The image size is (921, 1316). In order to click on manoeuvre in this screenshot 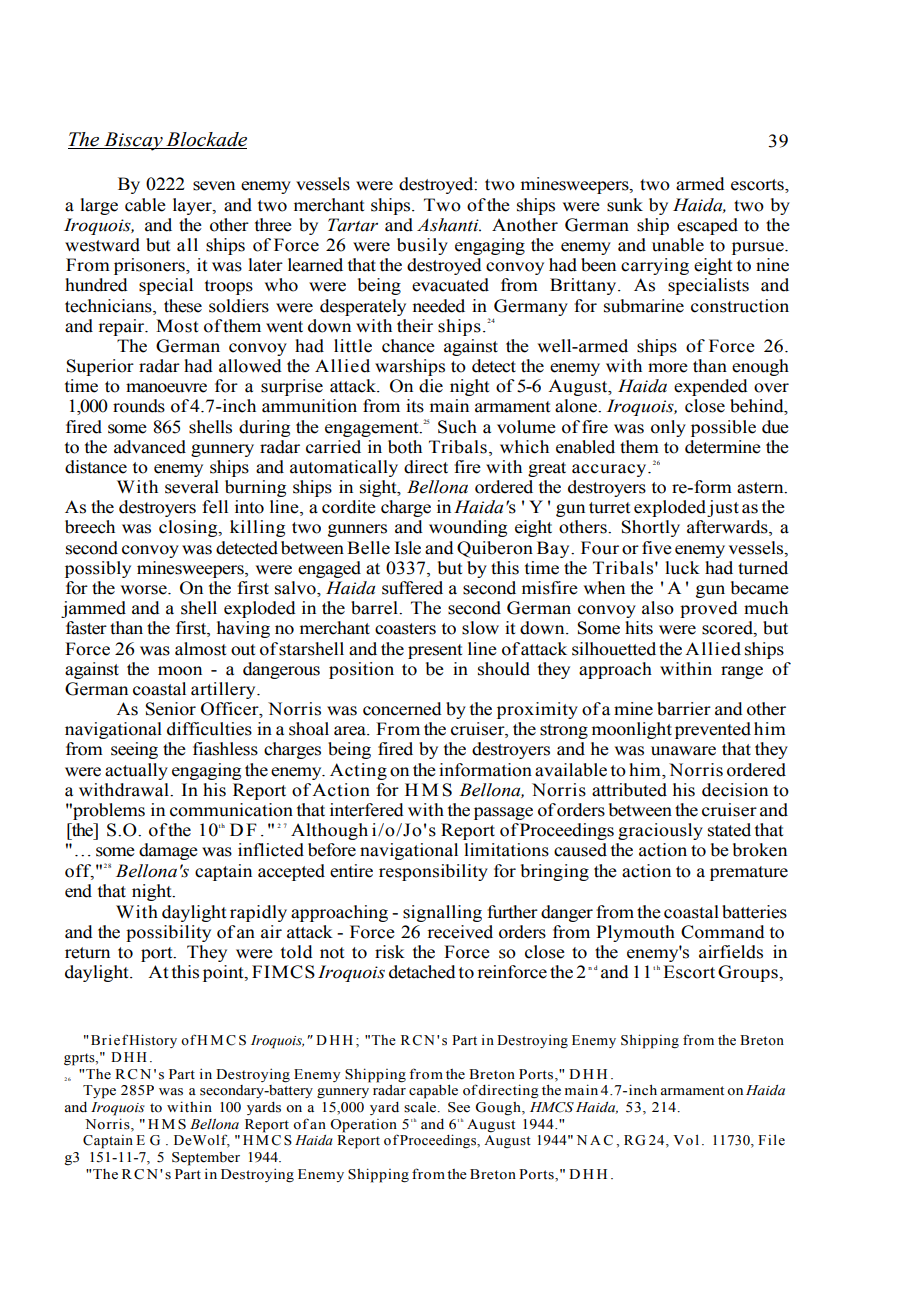, I will do `click(166, 388)`.
